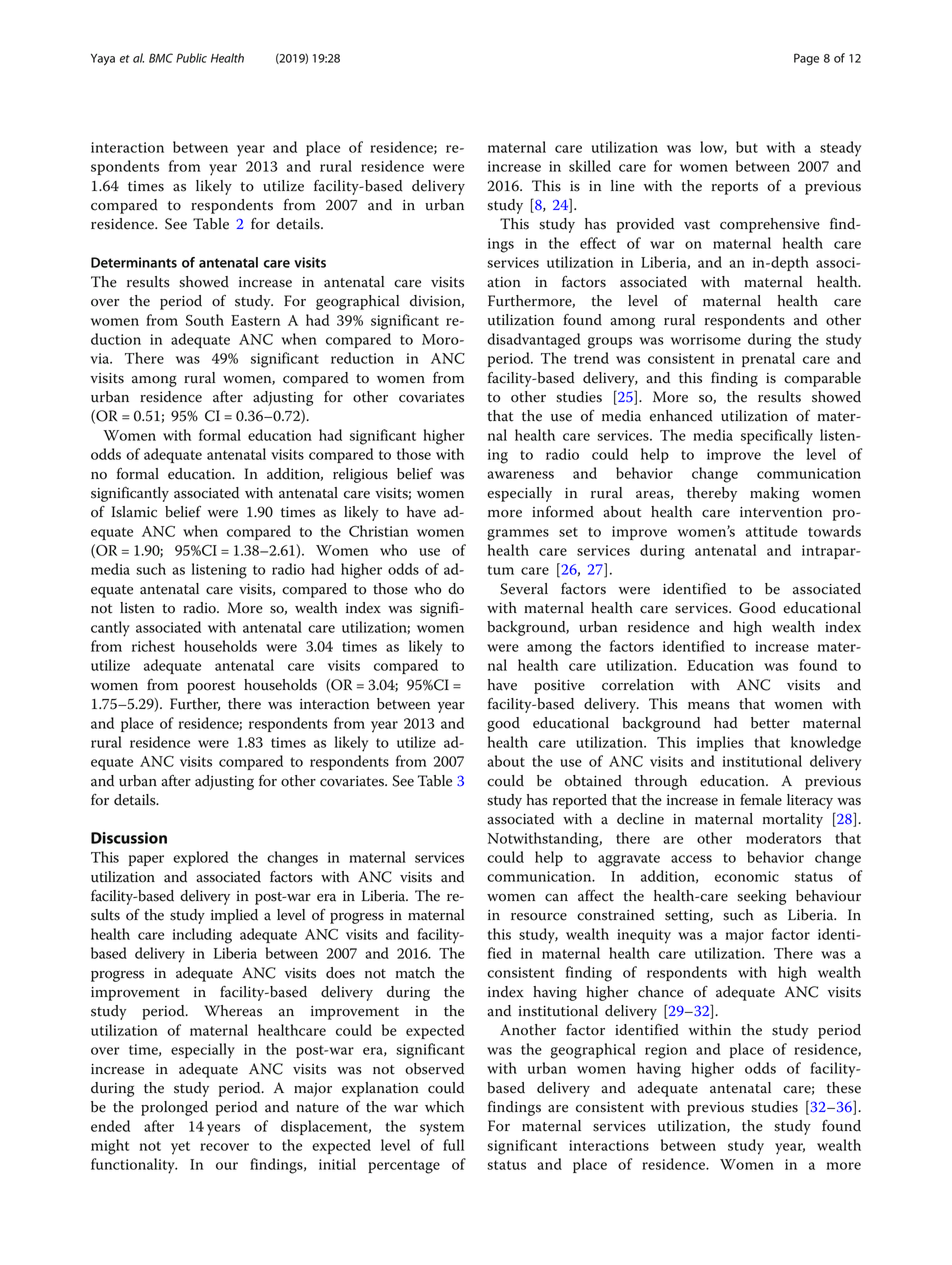  Describe the element at coordinates (524, 589) in the screenshot. I see `Several` at that location.
